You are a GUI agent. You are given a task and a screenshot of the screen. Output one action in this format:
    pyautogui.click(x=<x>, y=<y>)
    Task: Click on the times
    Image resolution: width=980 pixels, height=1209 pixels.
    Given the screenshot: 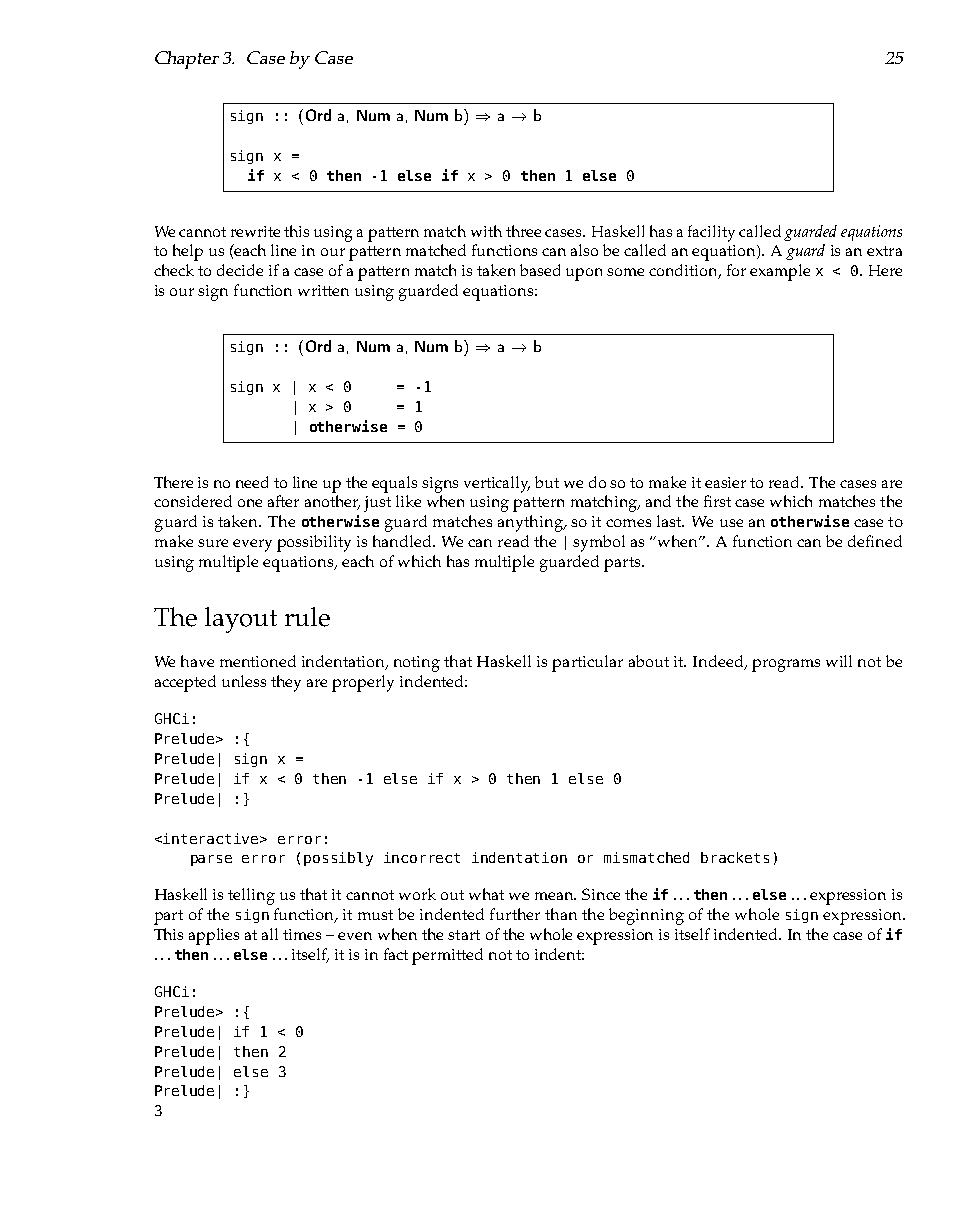 What is the action you would take?
    pyautogui.click(x=302, y=934)
